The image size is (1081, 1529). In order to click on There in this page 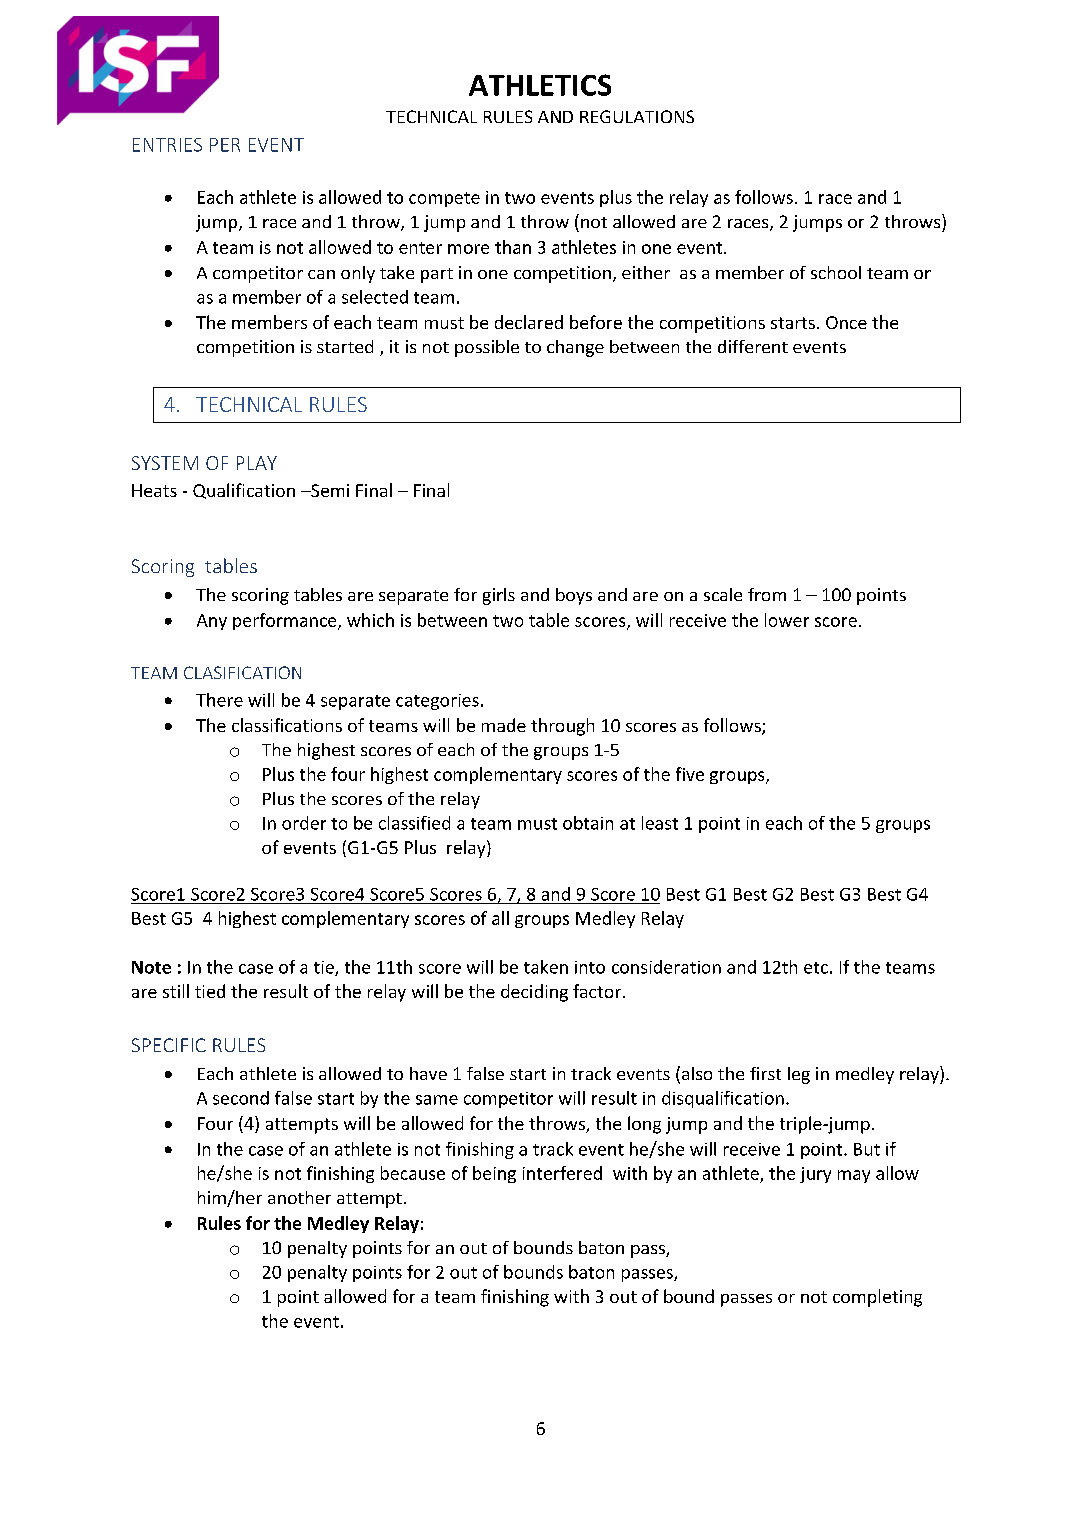, I will do `click(219, 700)`.
